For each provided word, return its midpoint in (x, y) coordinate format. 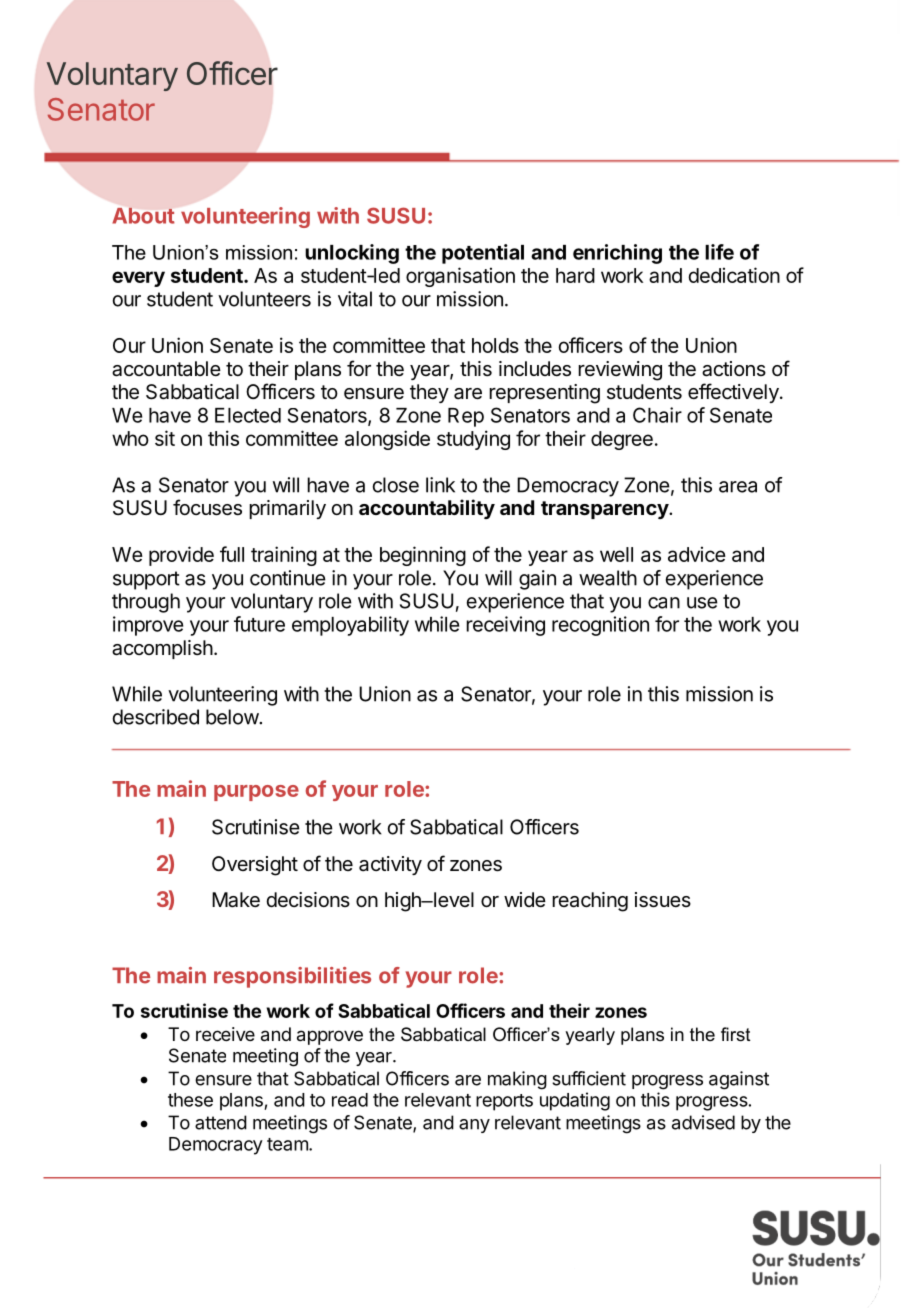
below (233, 717)
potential (483, 254)
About (143, 215)
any (474, 1126)
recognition (600, 626)
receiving (505, 626)
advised (703, 1122)
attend (221, 1122)
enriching (617, 254)
